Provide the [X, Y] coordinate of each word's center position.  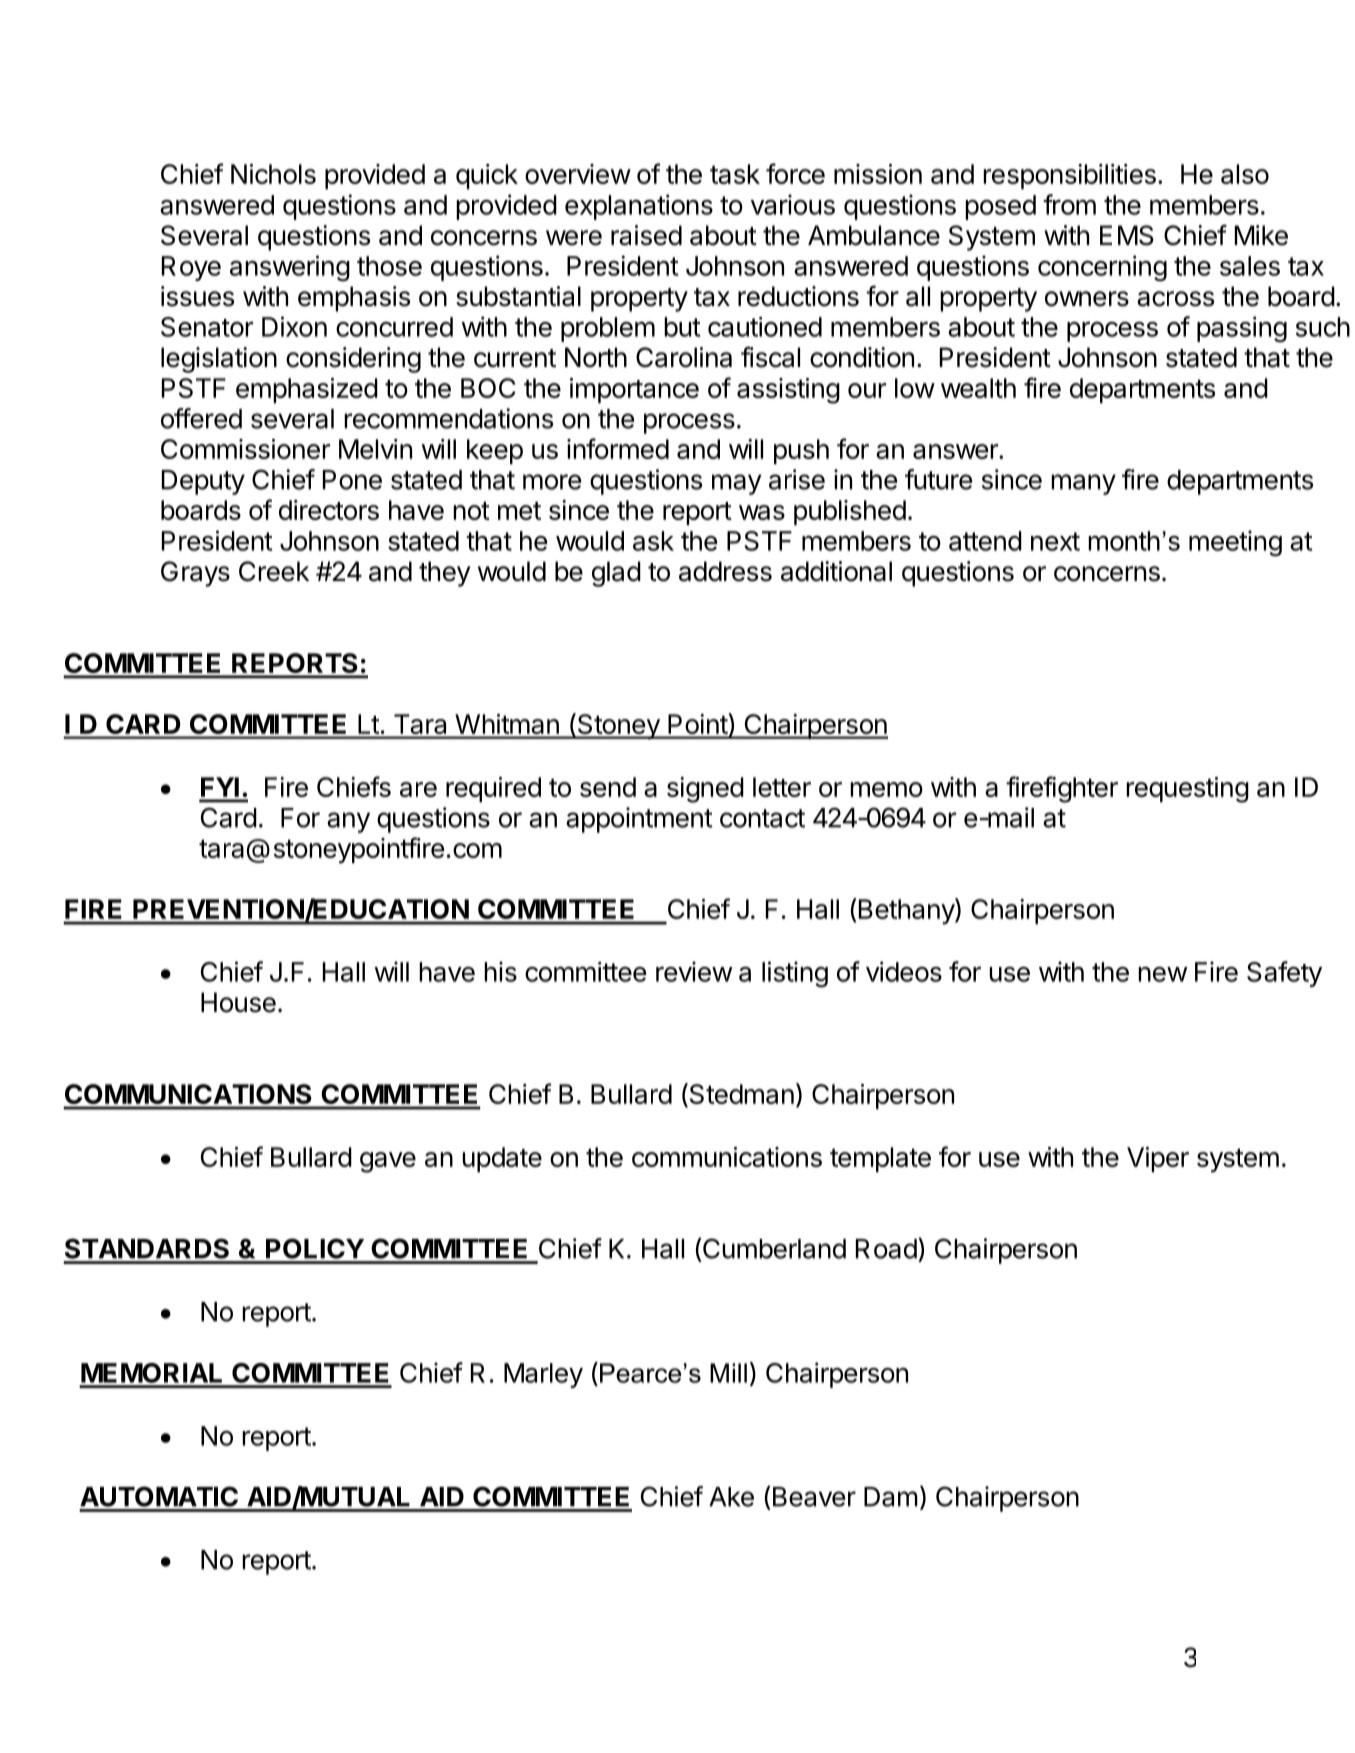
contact [762, 818]
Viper [1158, 1159]
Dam [891, 1497]
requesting [1187, 790]
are [418, 789]
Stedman [740, 1095]
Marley [543, 1375]
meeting [1235, 543]
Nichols [273, 174]
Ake [731, 1497]
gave [388, 1162]
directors [329, 510]
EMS [1127, 235]
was [762, 512]
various [793, 204]
